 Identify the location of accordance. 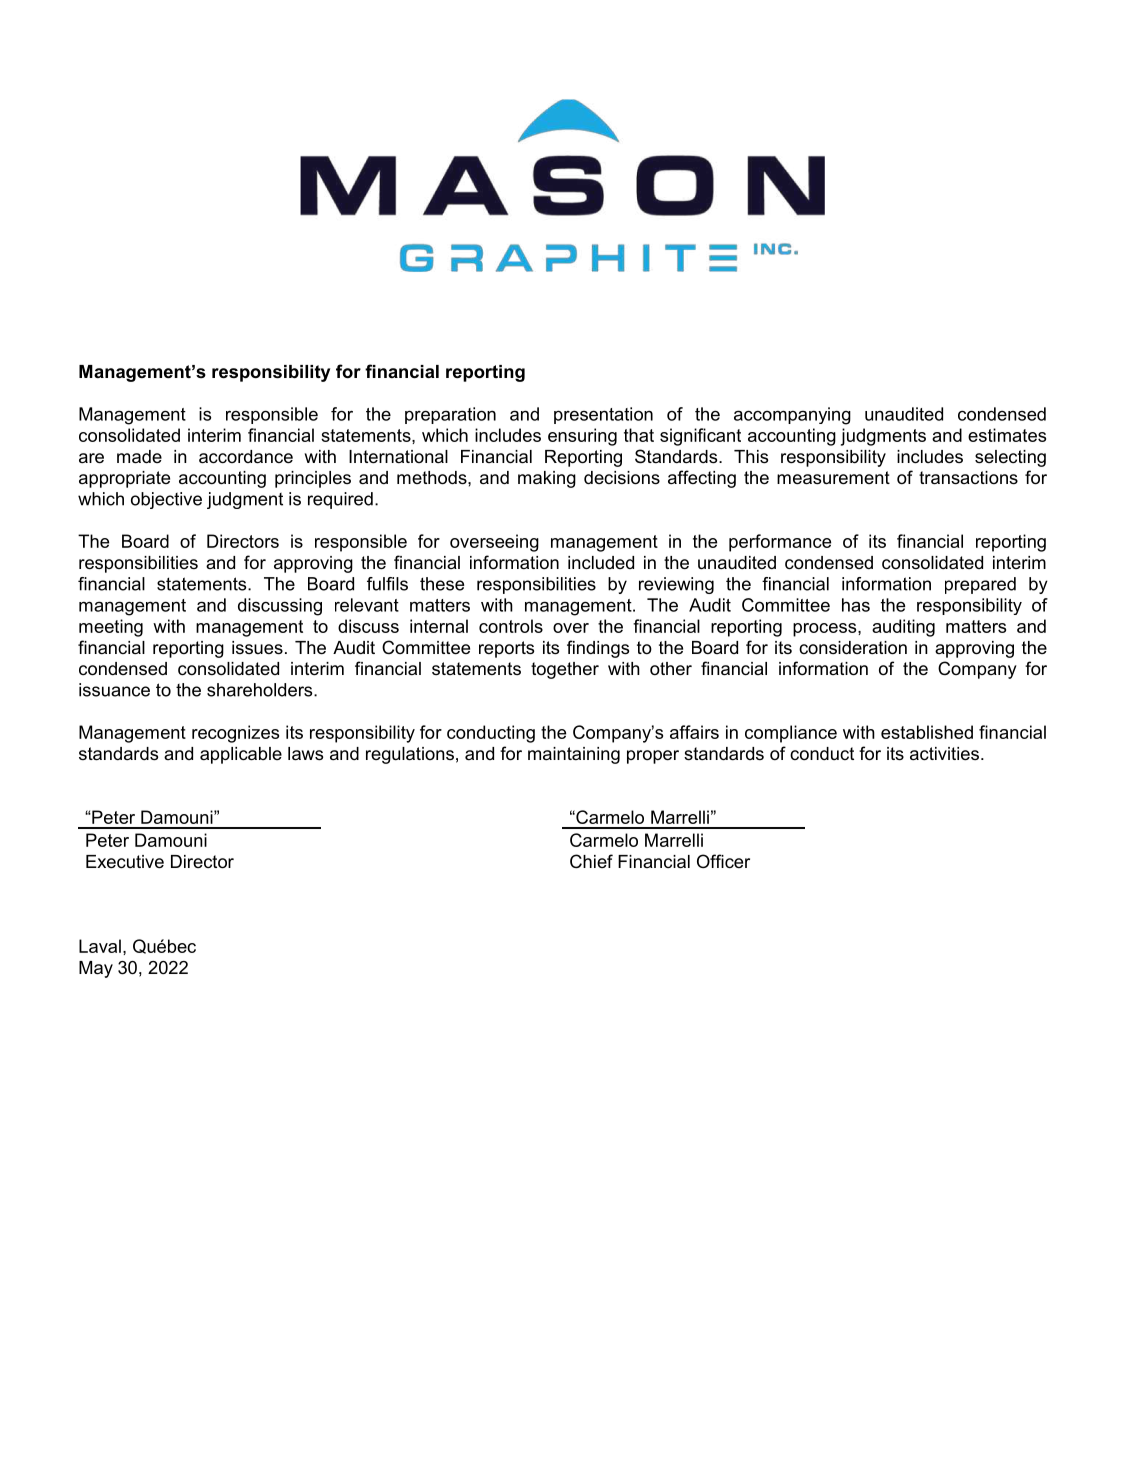
(246, 457).
